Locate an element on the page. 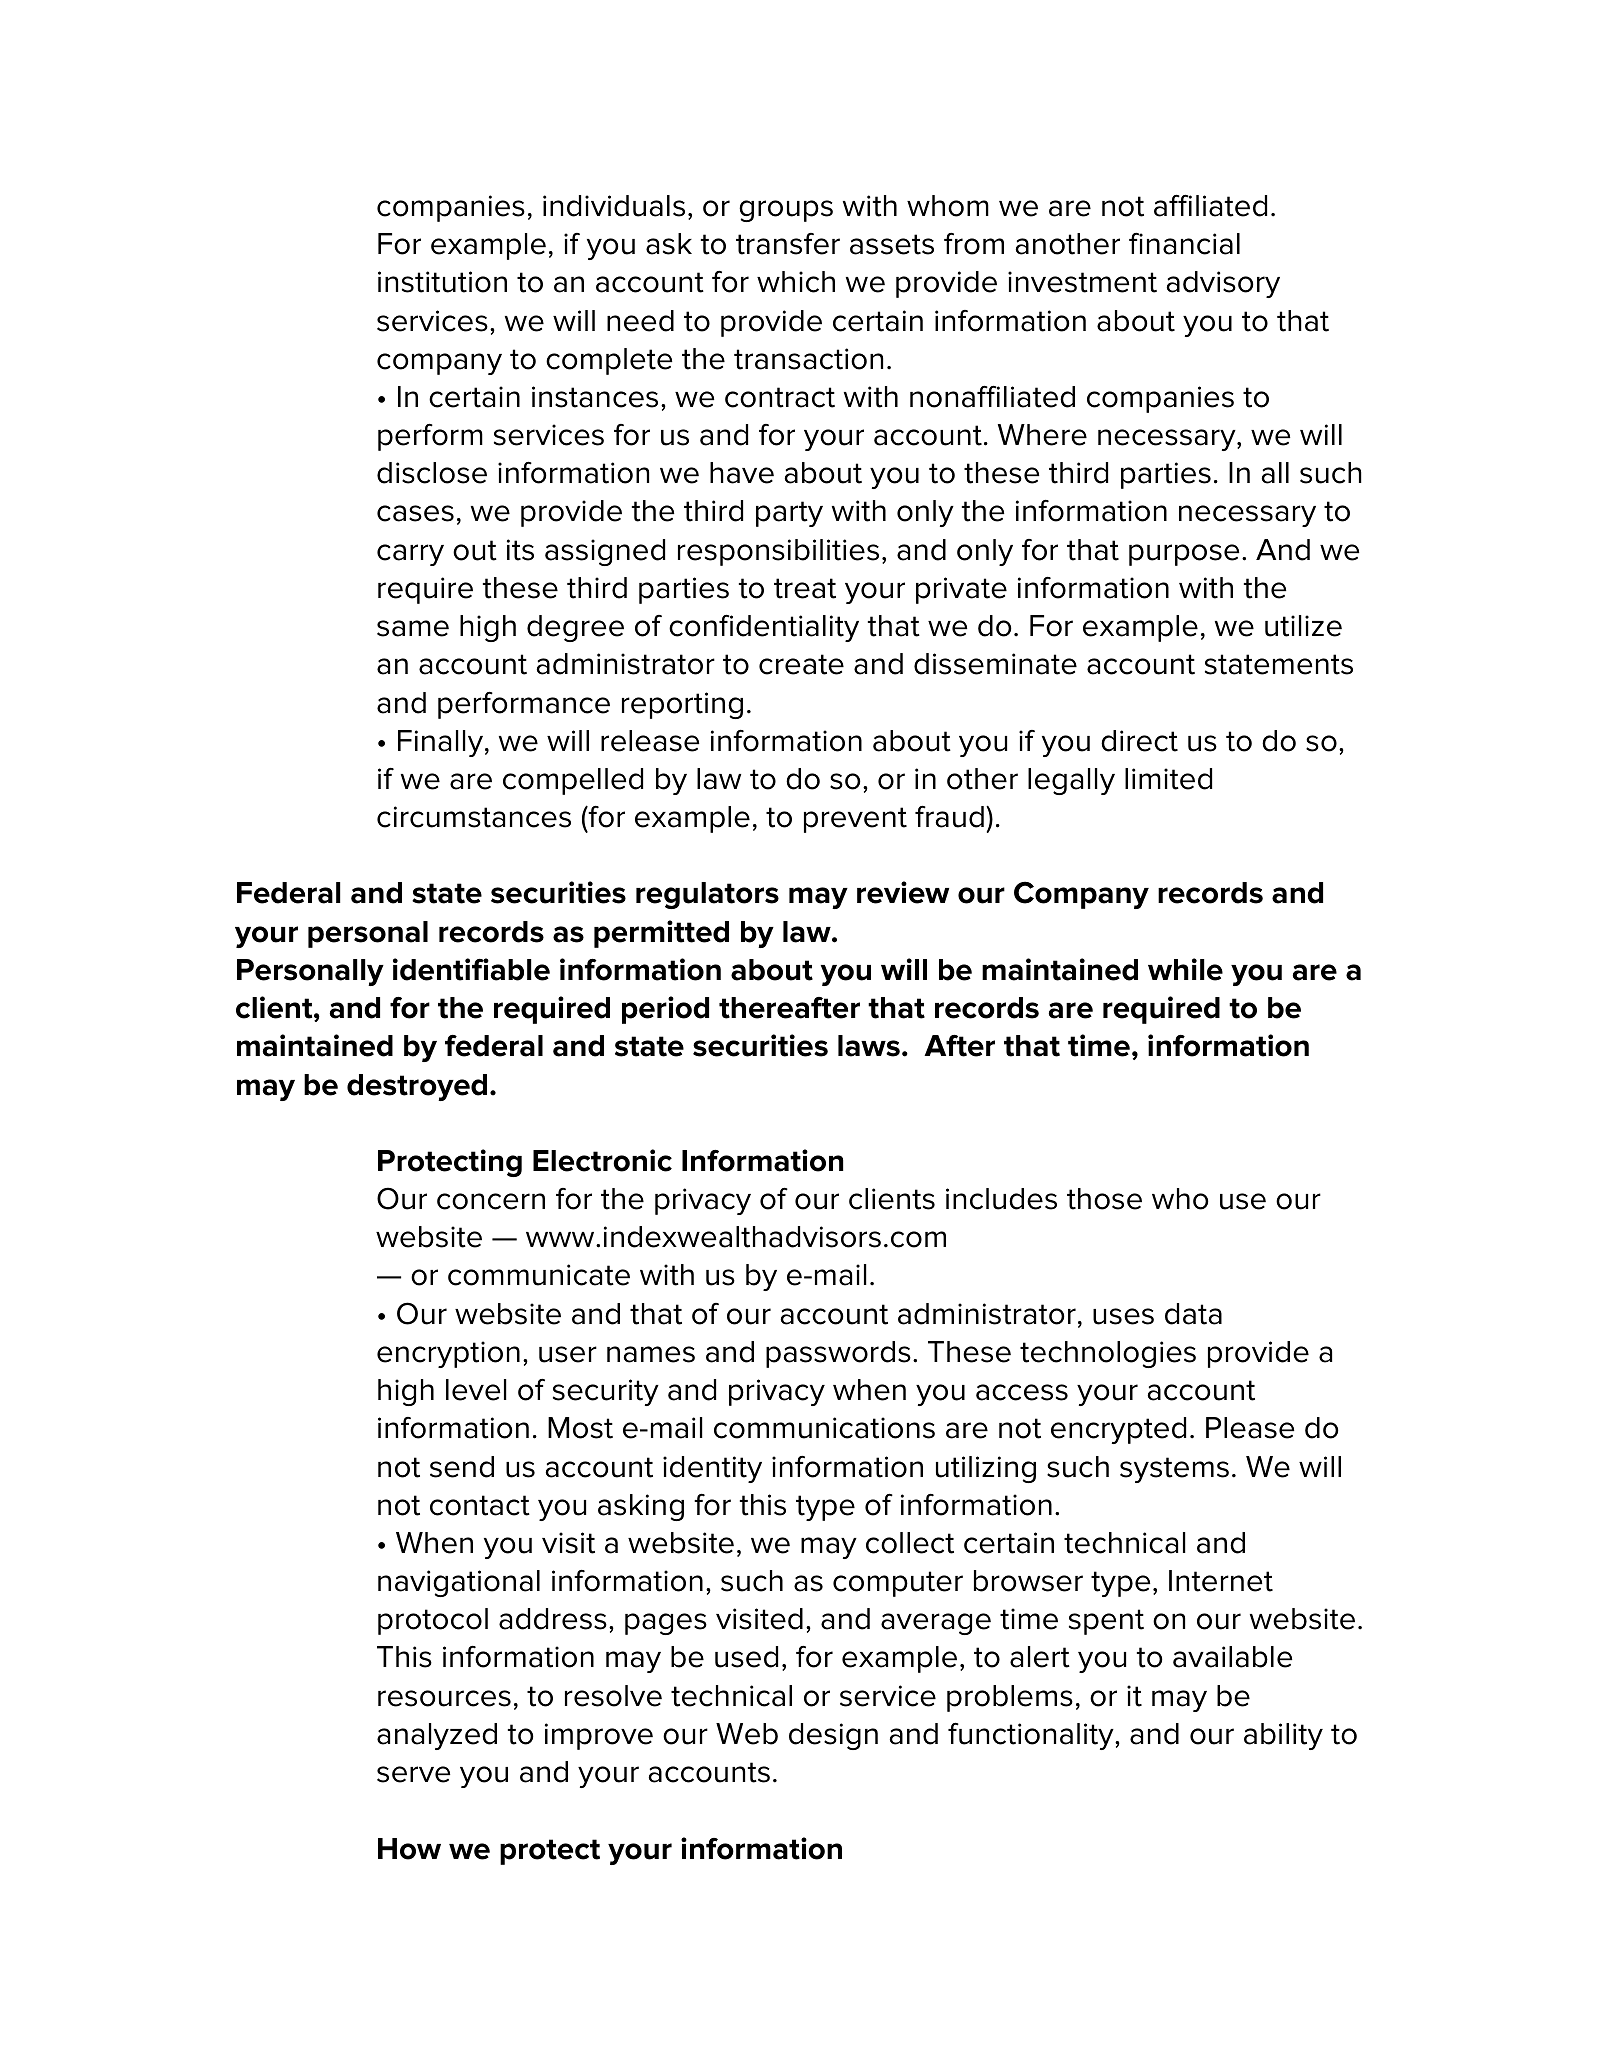 This page has width=1599, height=2070. concern is located at coordinates (491, 1201).
